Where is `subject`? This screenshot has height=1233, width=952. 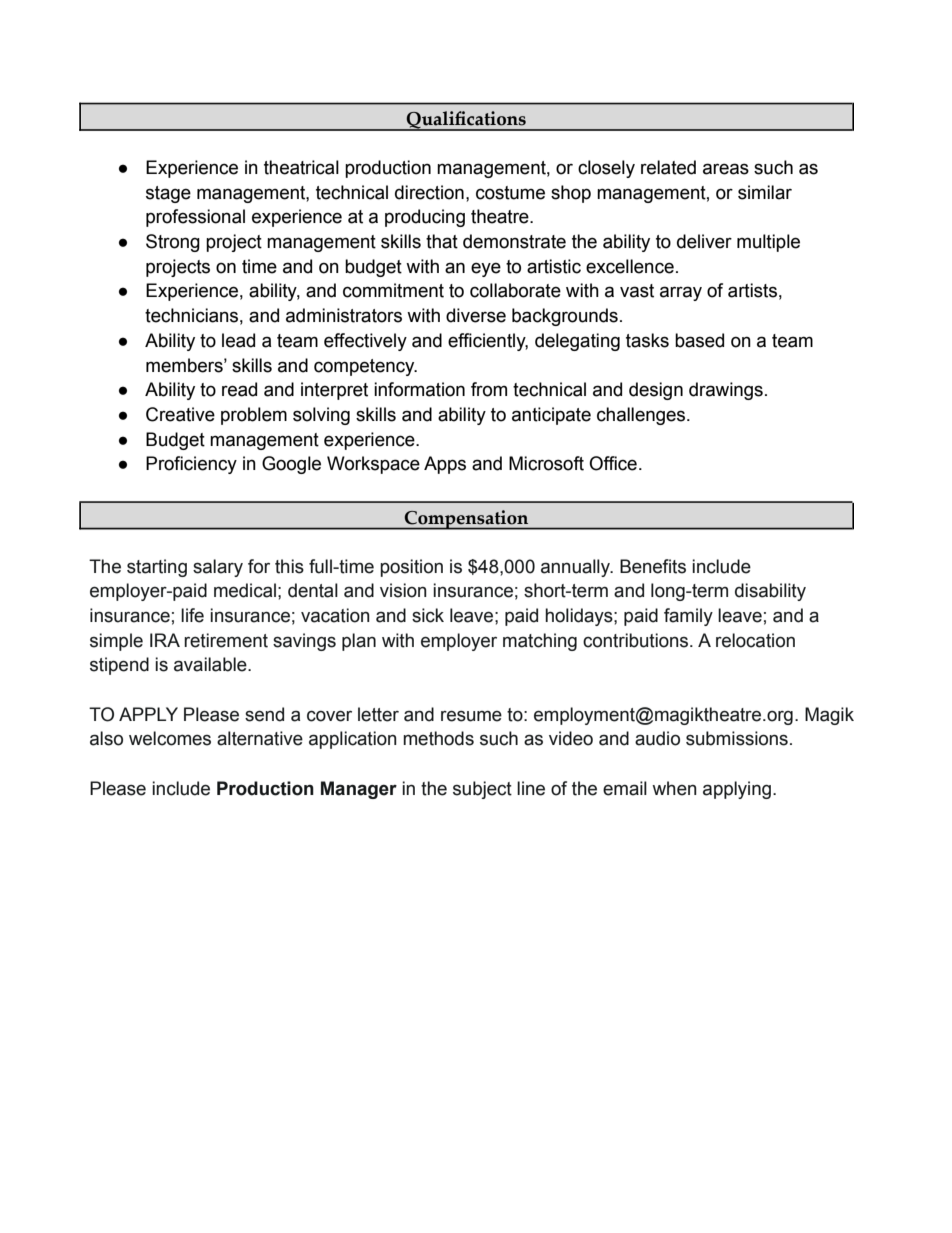
subject is located at coordinates (482, 790).
